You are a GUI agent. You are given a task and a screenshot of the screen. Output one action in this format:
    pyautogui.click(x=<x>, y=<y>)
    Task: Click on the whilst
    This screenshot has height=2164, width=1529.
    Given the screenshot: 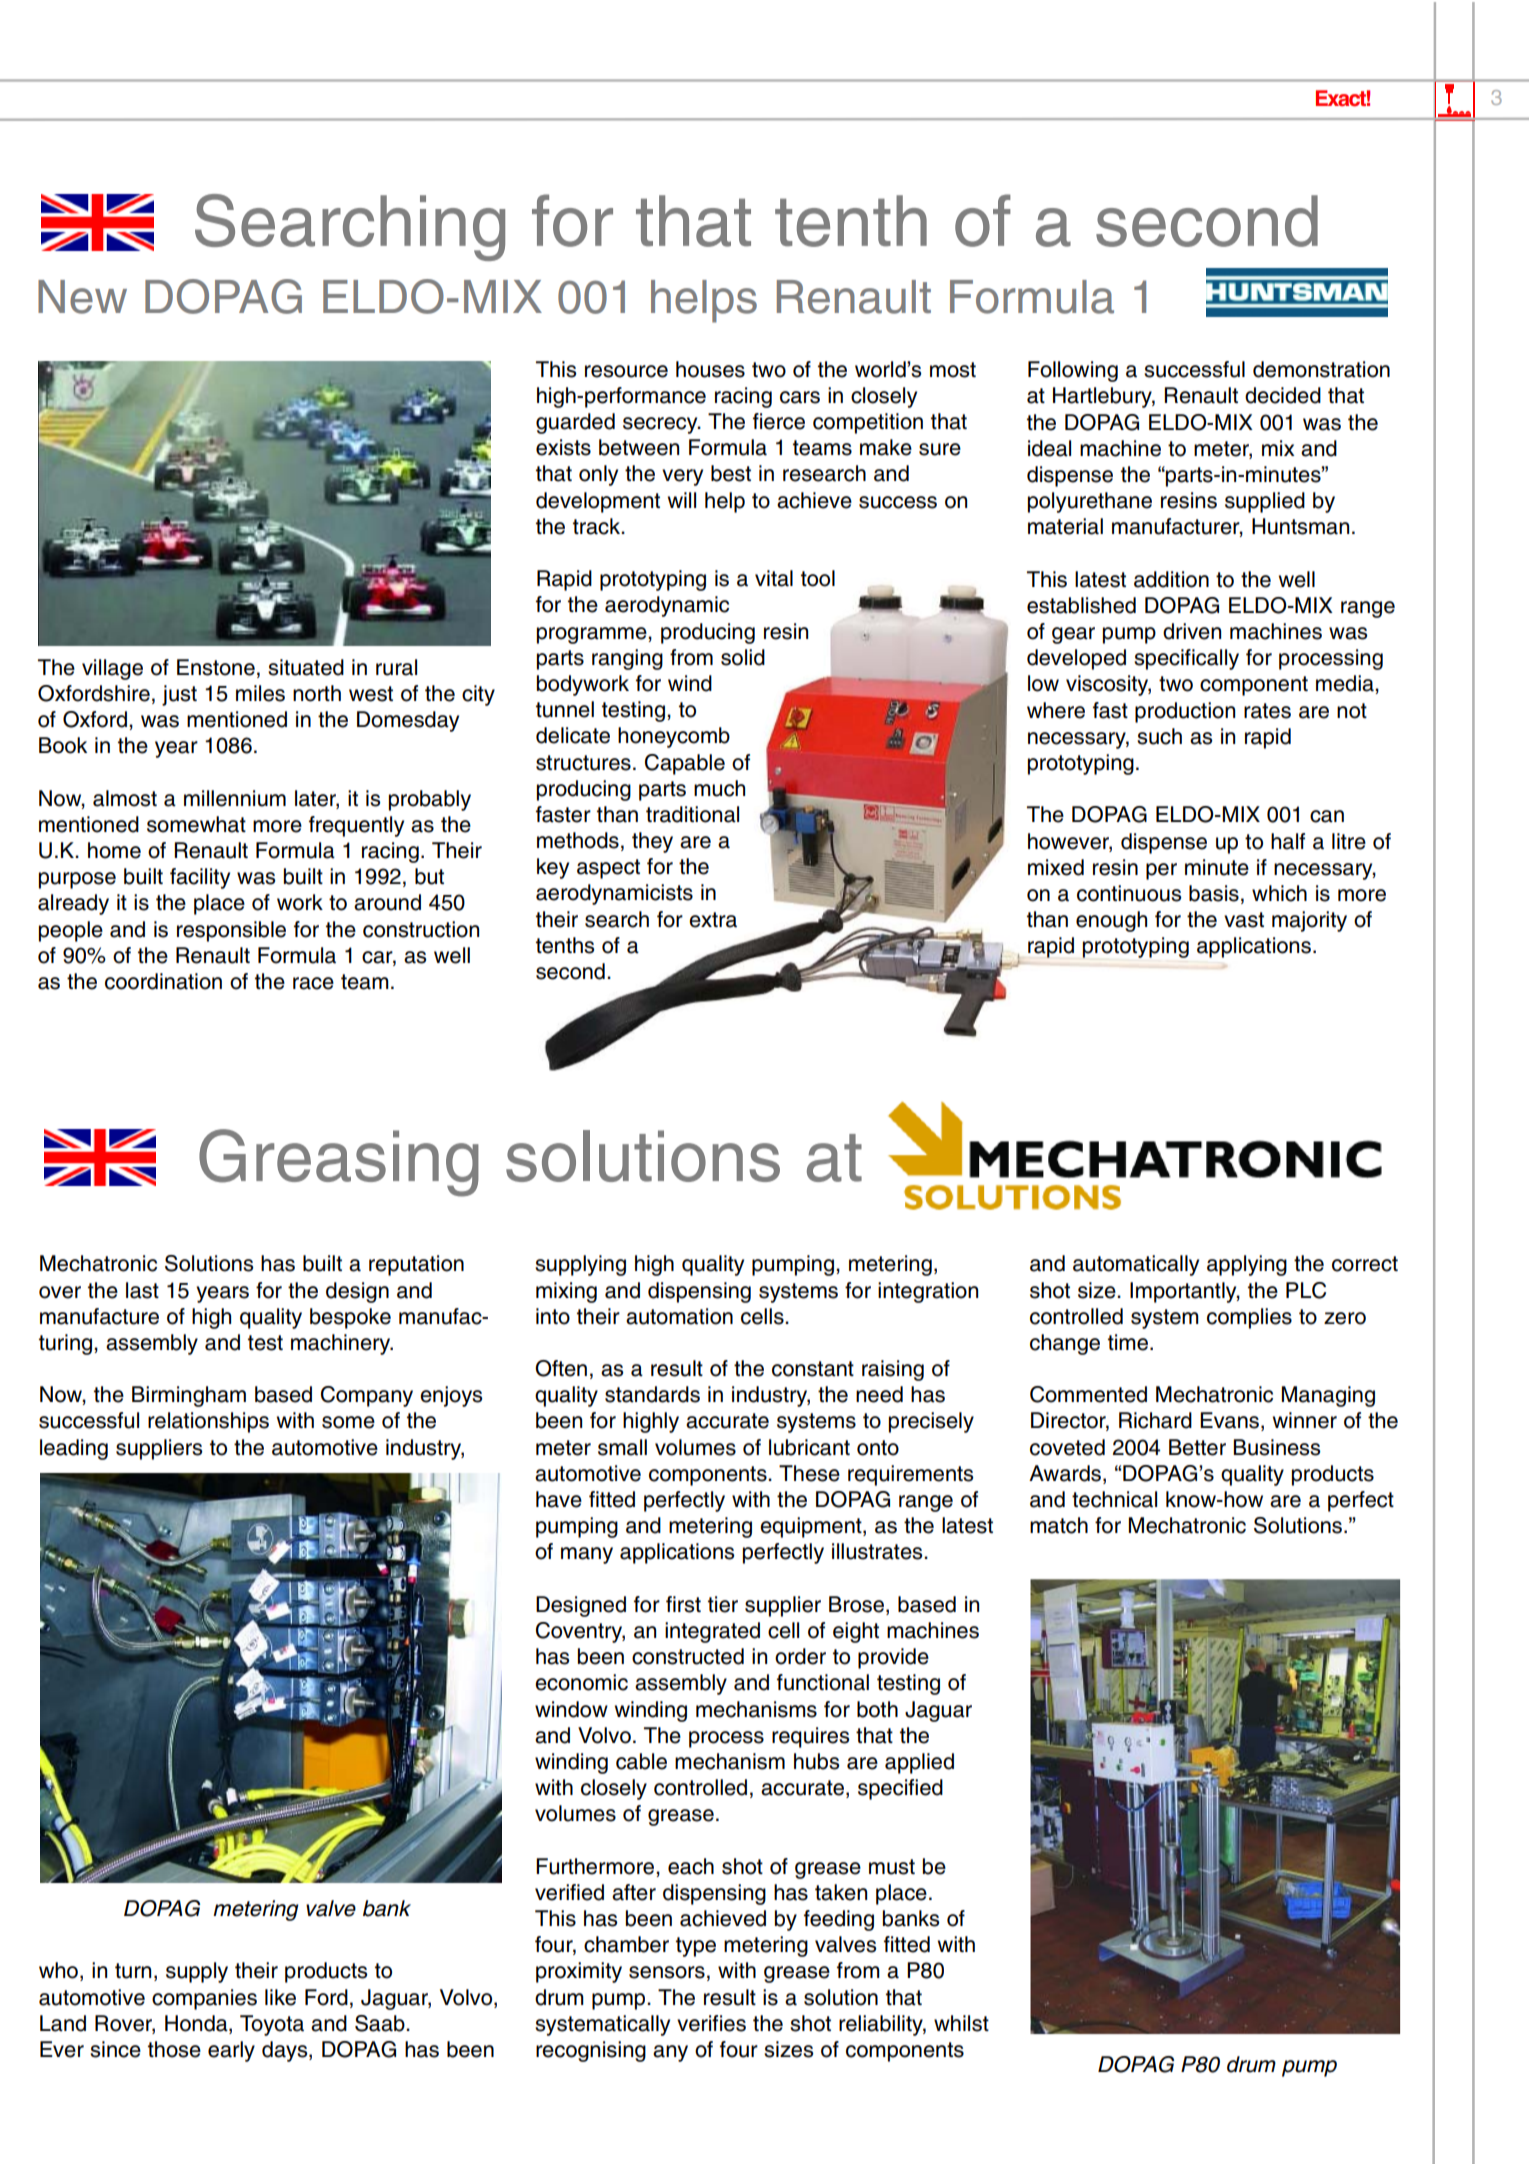 What is the action you would take?
    pyautogui.click(x=961, y=2023)
